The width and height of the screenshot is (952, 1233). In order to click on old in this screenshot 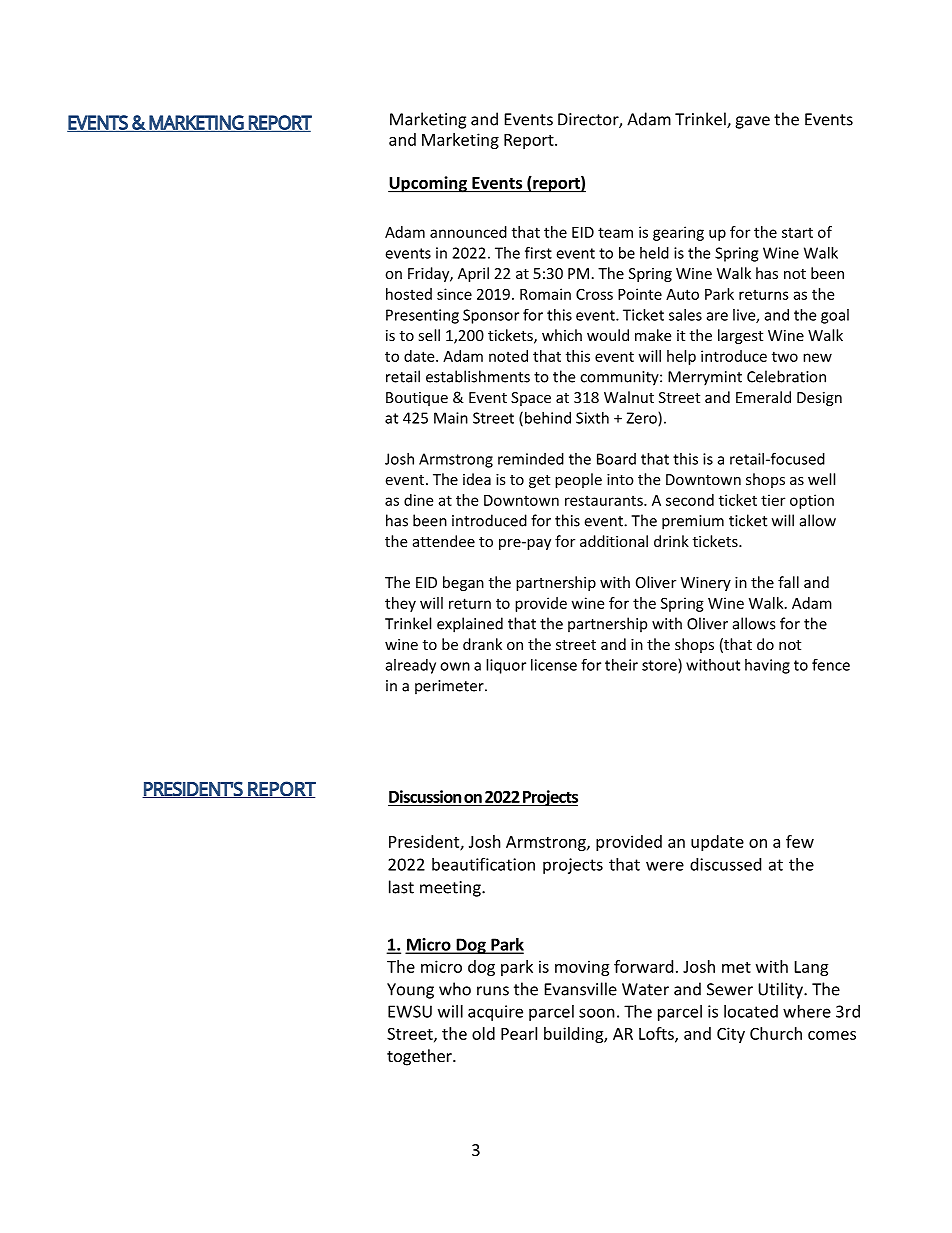, I will do `click(483, 1033)`.
